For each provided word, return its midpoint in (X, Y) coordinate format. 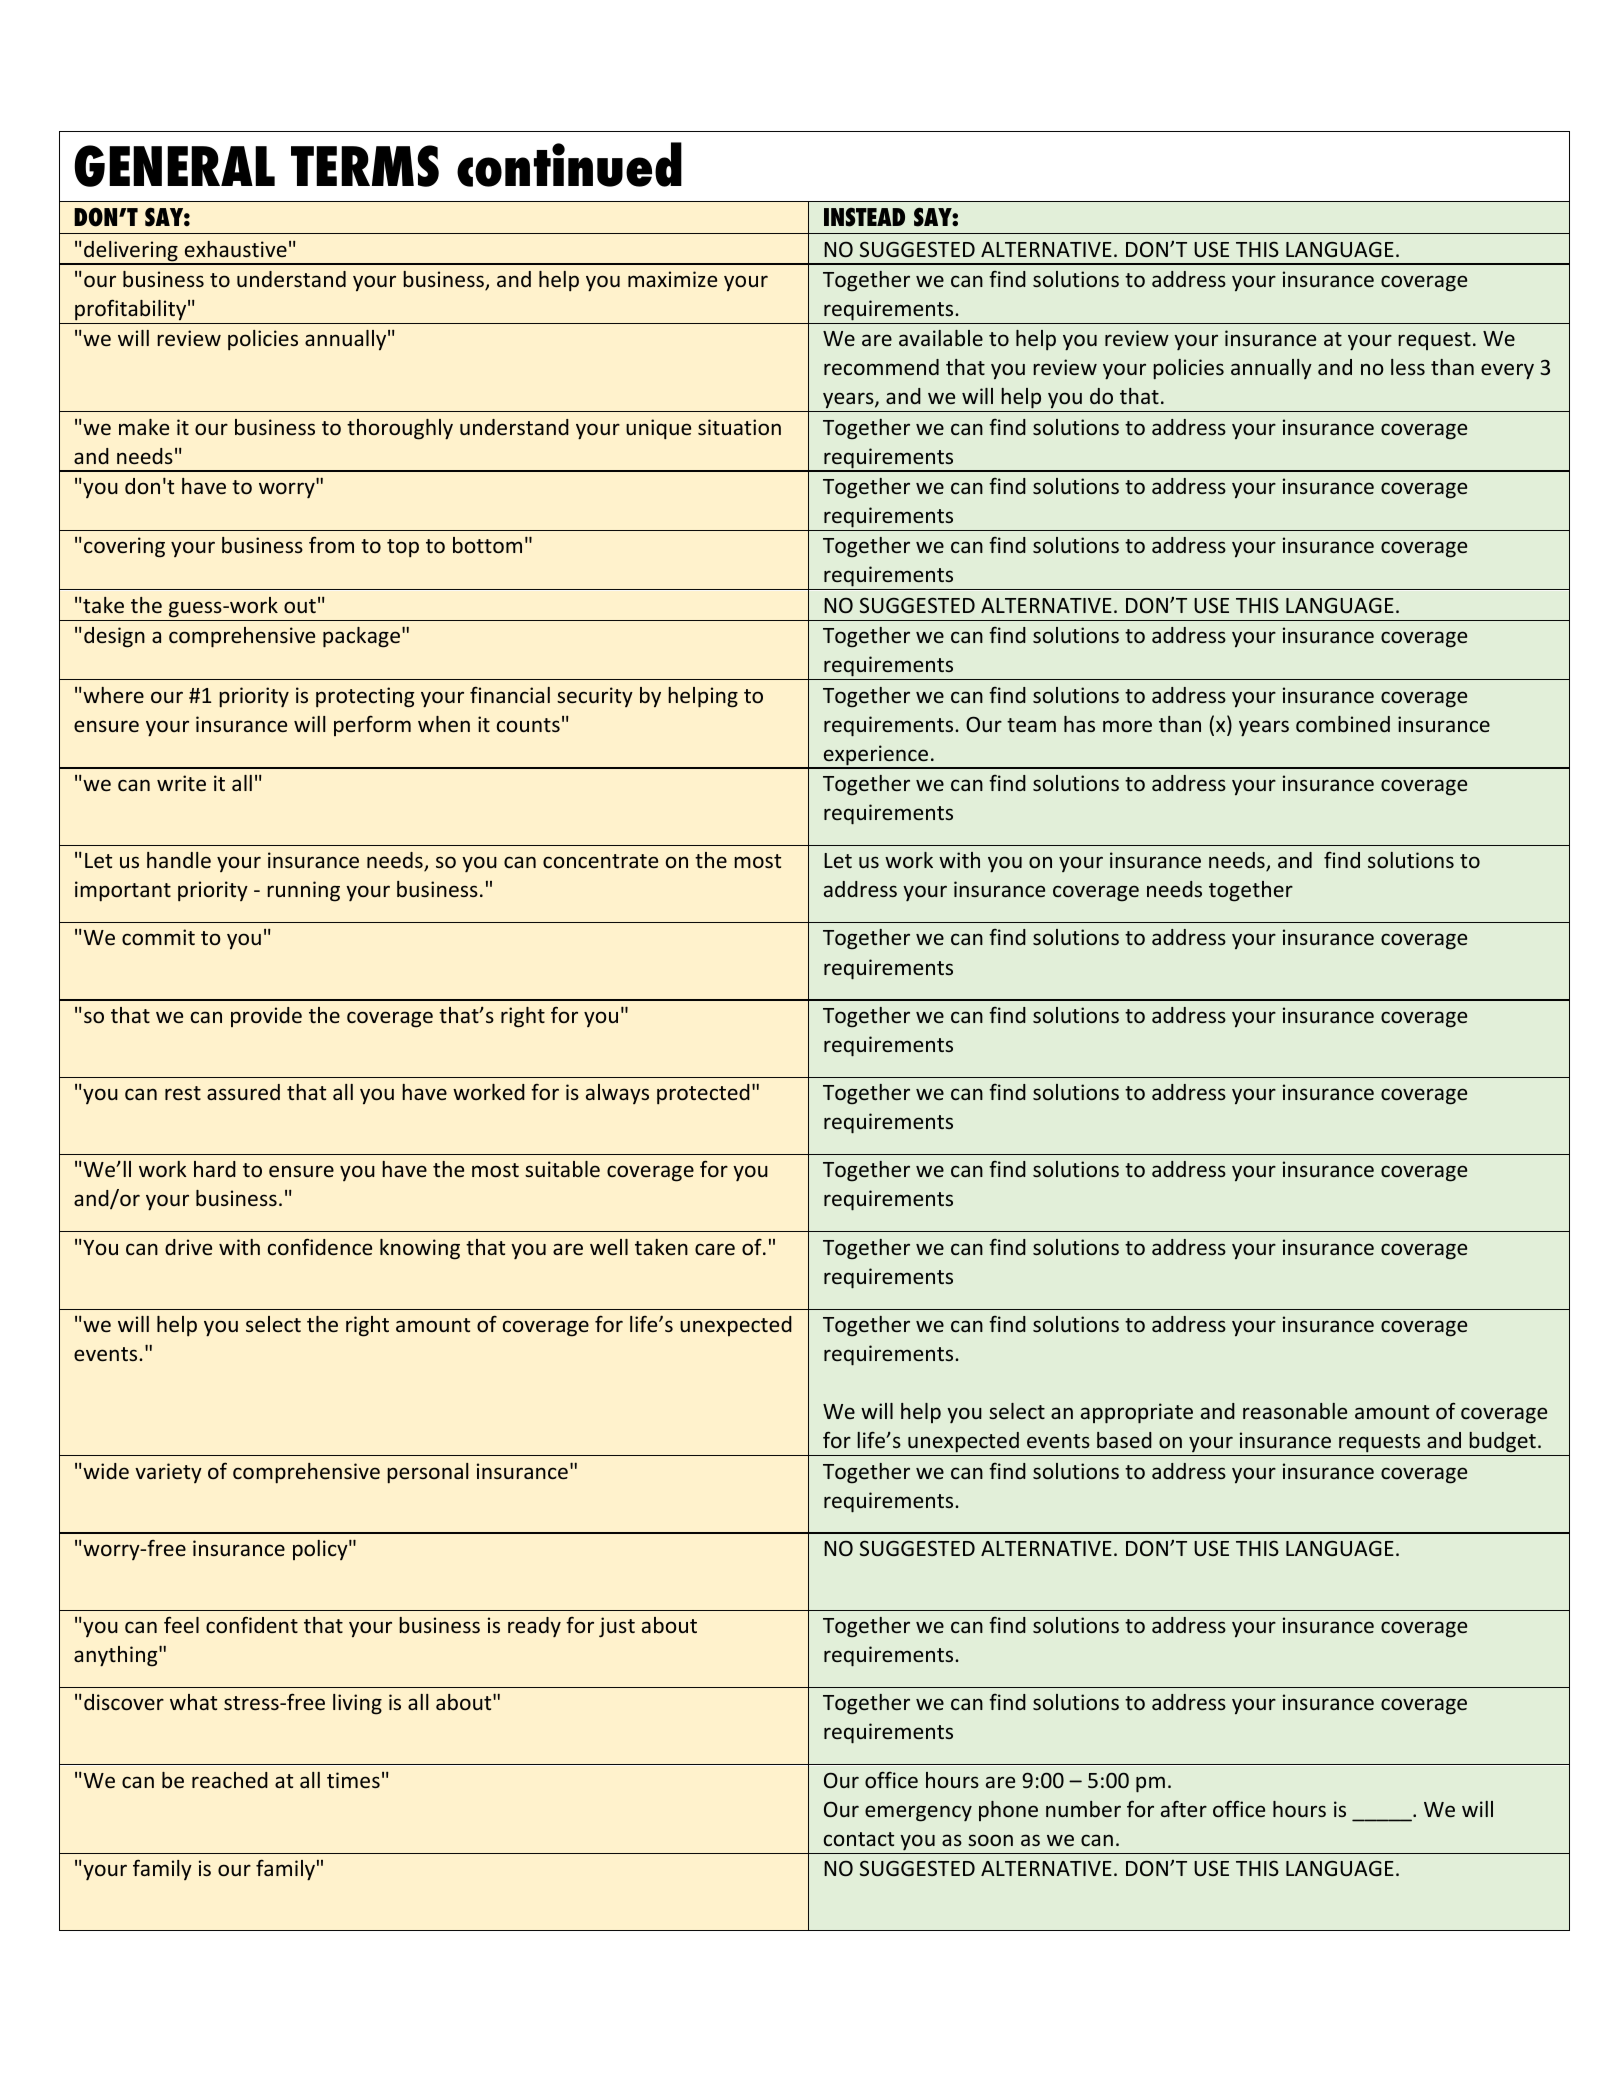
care (715, 1249)
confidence (320, 1246)
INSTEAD (864, 217)
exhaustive (236, 249)
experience (876, 756)
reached (230, 1780)
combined (1343, 724)
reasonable (1295, 1411)
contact (859, 1839)
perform (372, 725)
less (1408, 367)
